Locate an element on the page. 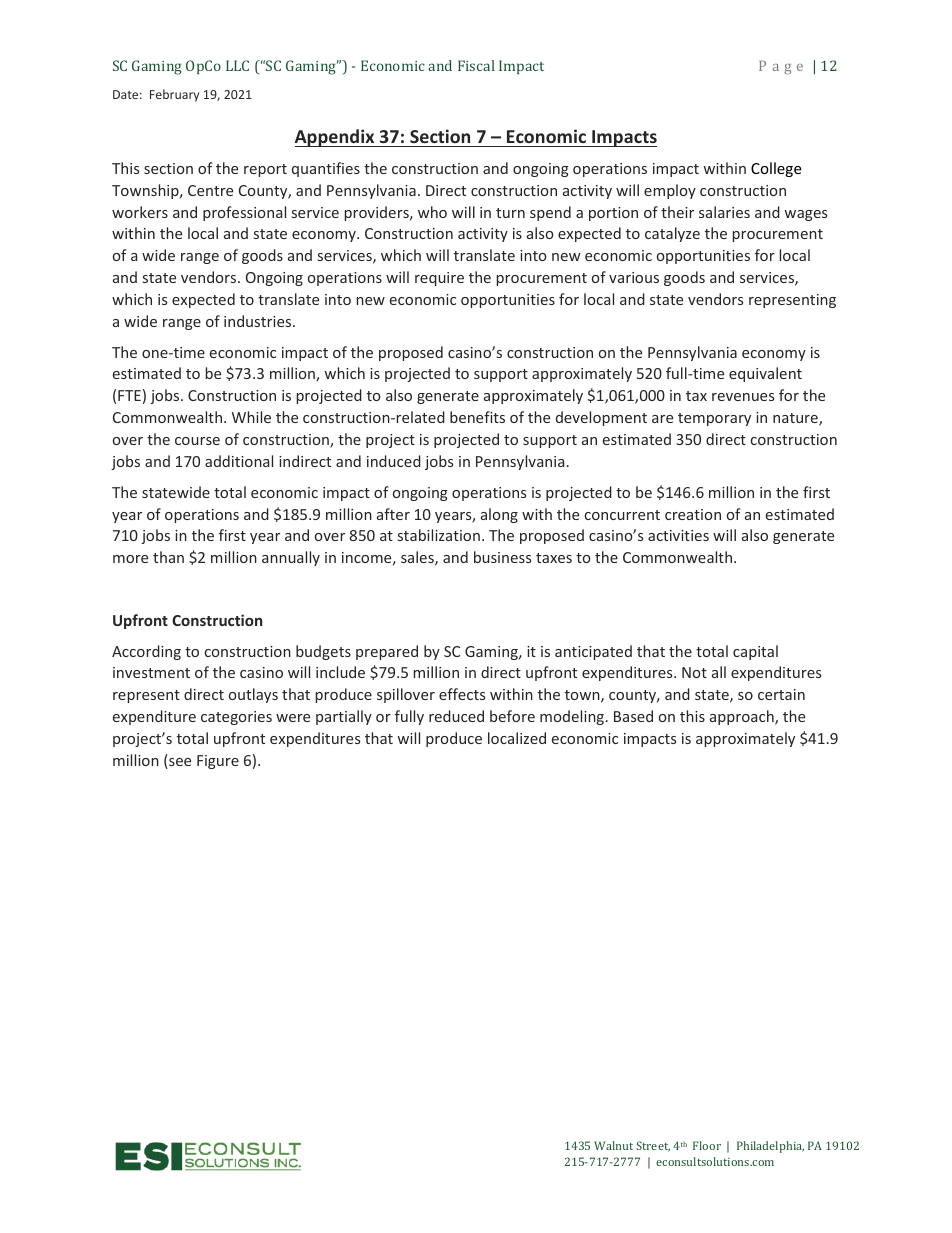  College is located at coordinates (776, 169).
